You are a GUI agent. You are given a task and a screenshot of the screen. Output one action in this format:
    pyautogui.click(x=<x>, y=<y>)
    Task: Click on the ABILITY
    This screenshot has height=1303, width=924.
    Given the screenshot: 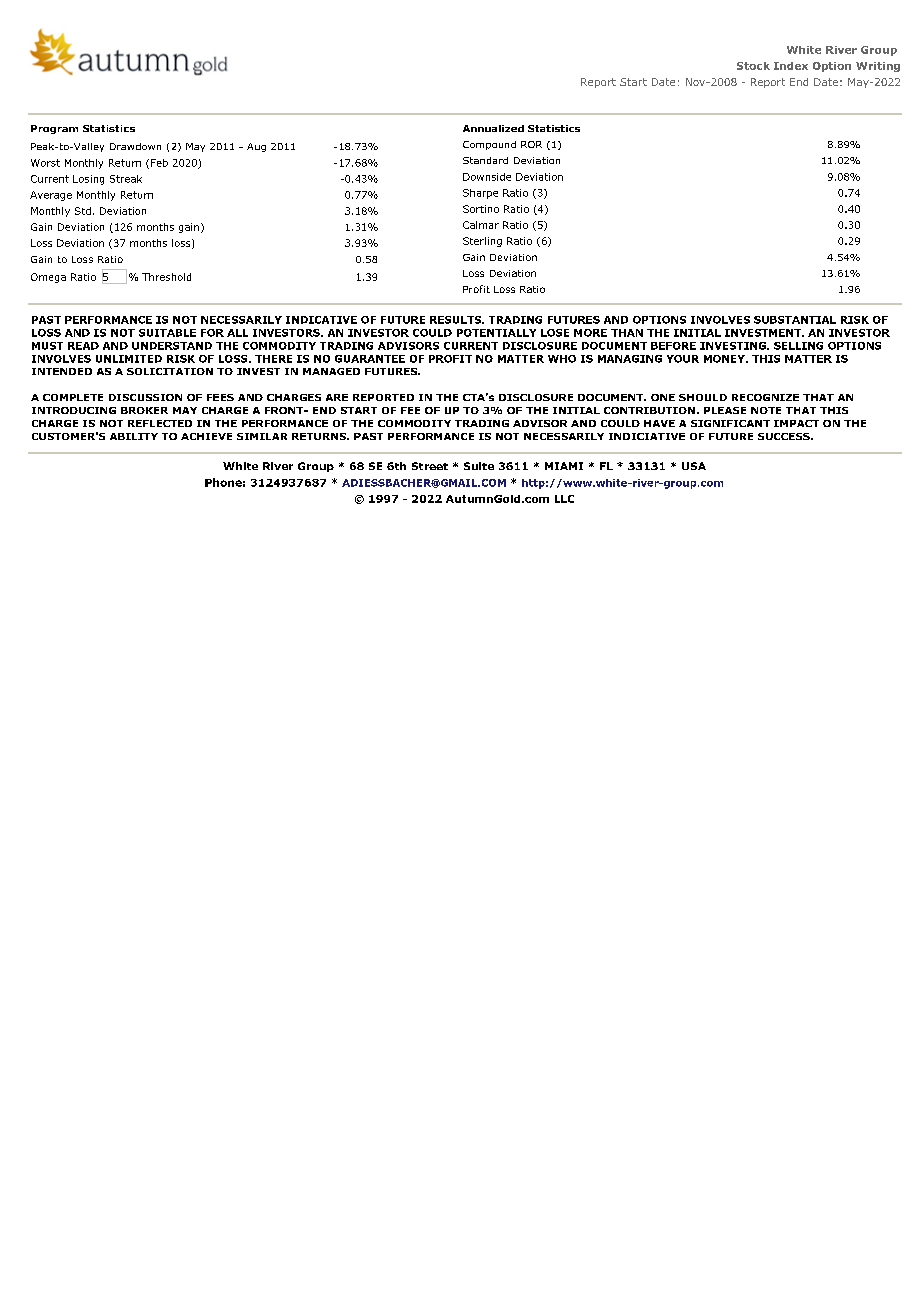 What is the action you would take?
    pyautogui.click(x=134, y=436)
